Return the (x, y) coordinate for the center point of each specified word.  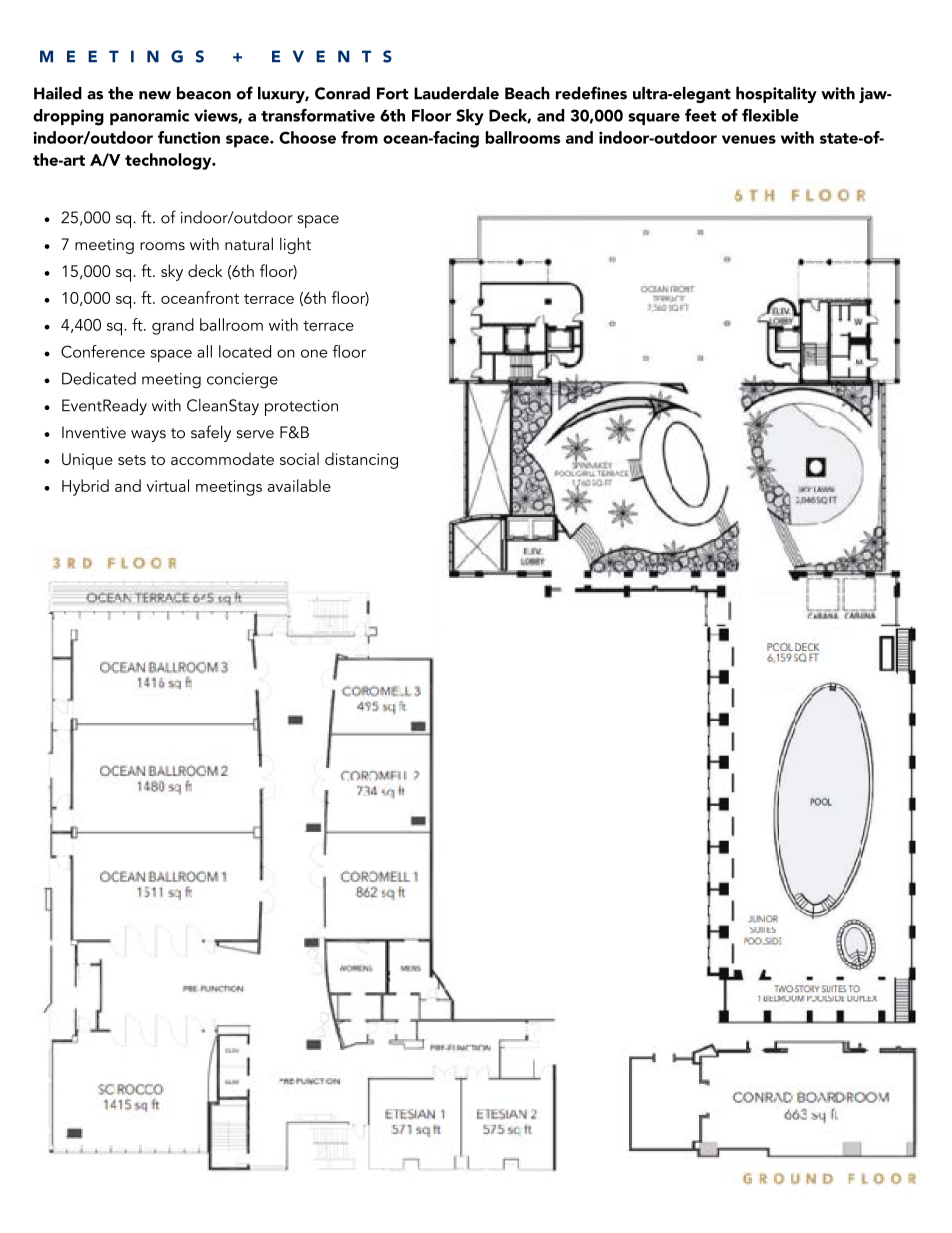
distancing (361, 460)
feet (700, 115)
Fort (393, 93)
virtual (167, 485)
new (155, 95)
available (299, 485)
